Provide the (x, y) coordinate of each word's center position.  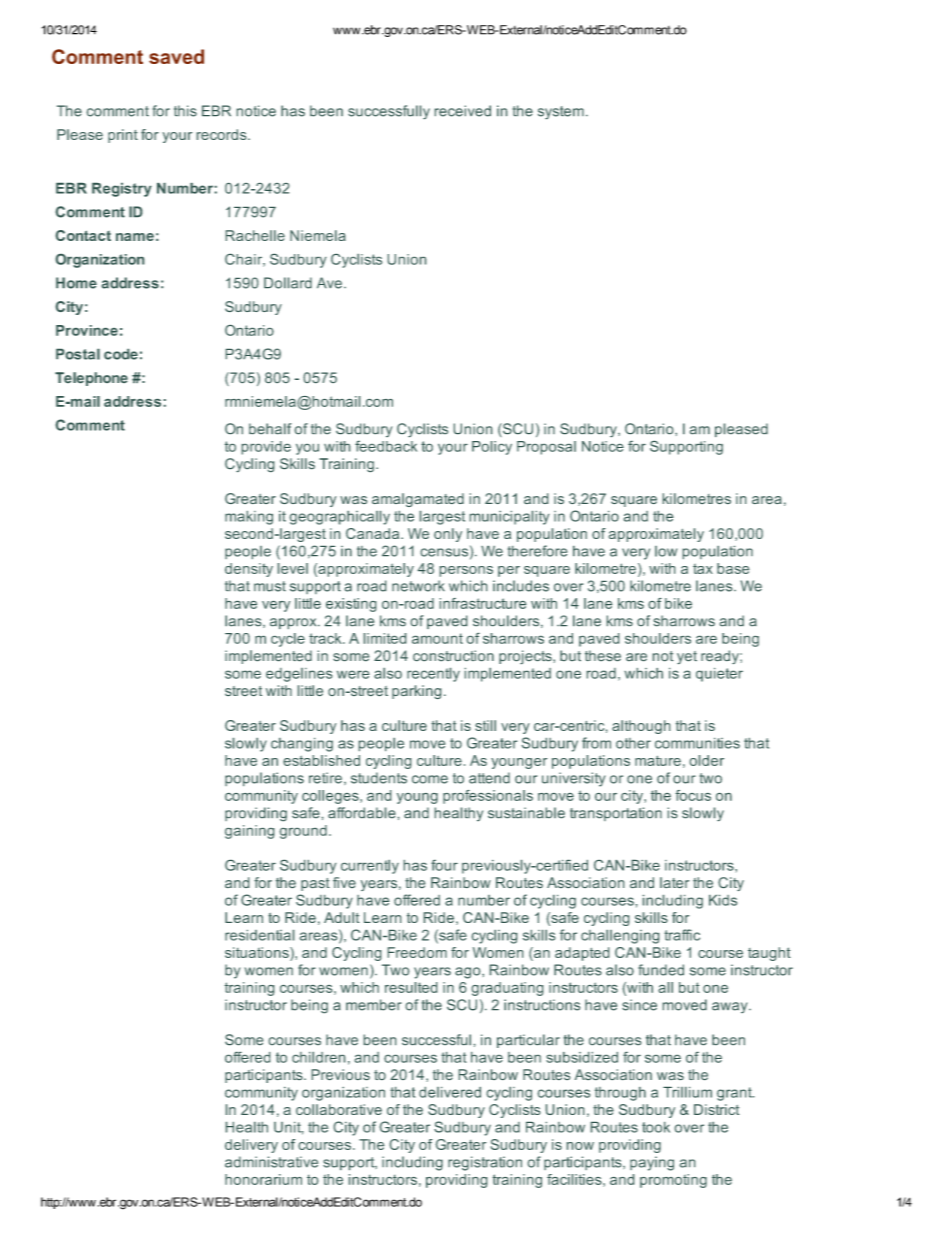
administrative (271, 1162)
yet (687, 657)
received (463, 111)
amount (437, 638)
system (561, 112)
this (185, 111)
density (249, 570)
